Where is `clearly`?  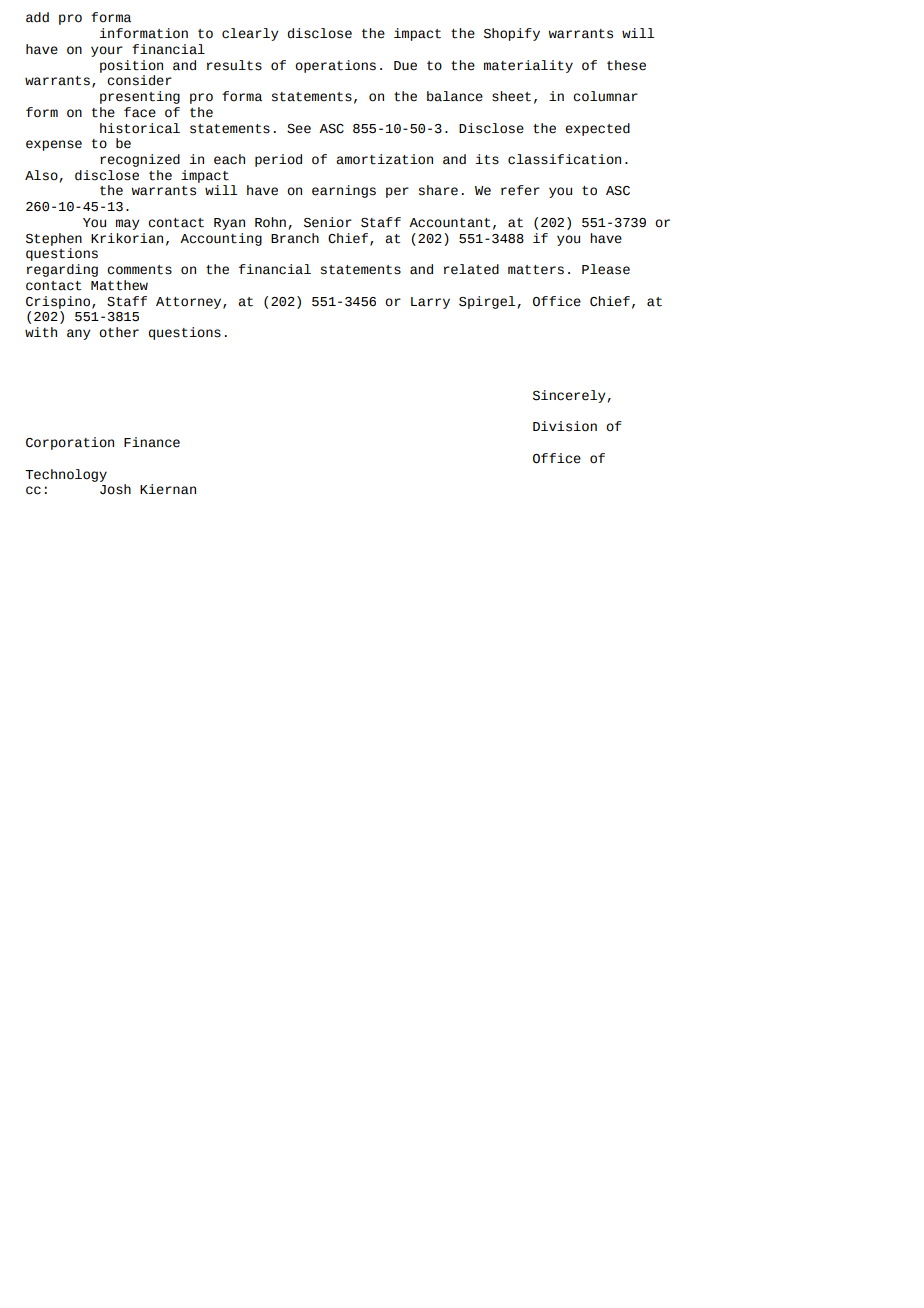 clearly is located at coordinates (250, 34).
